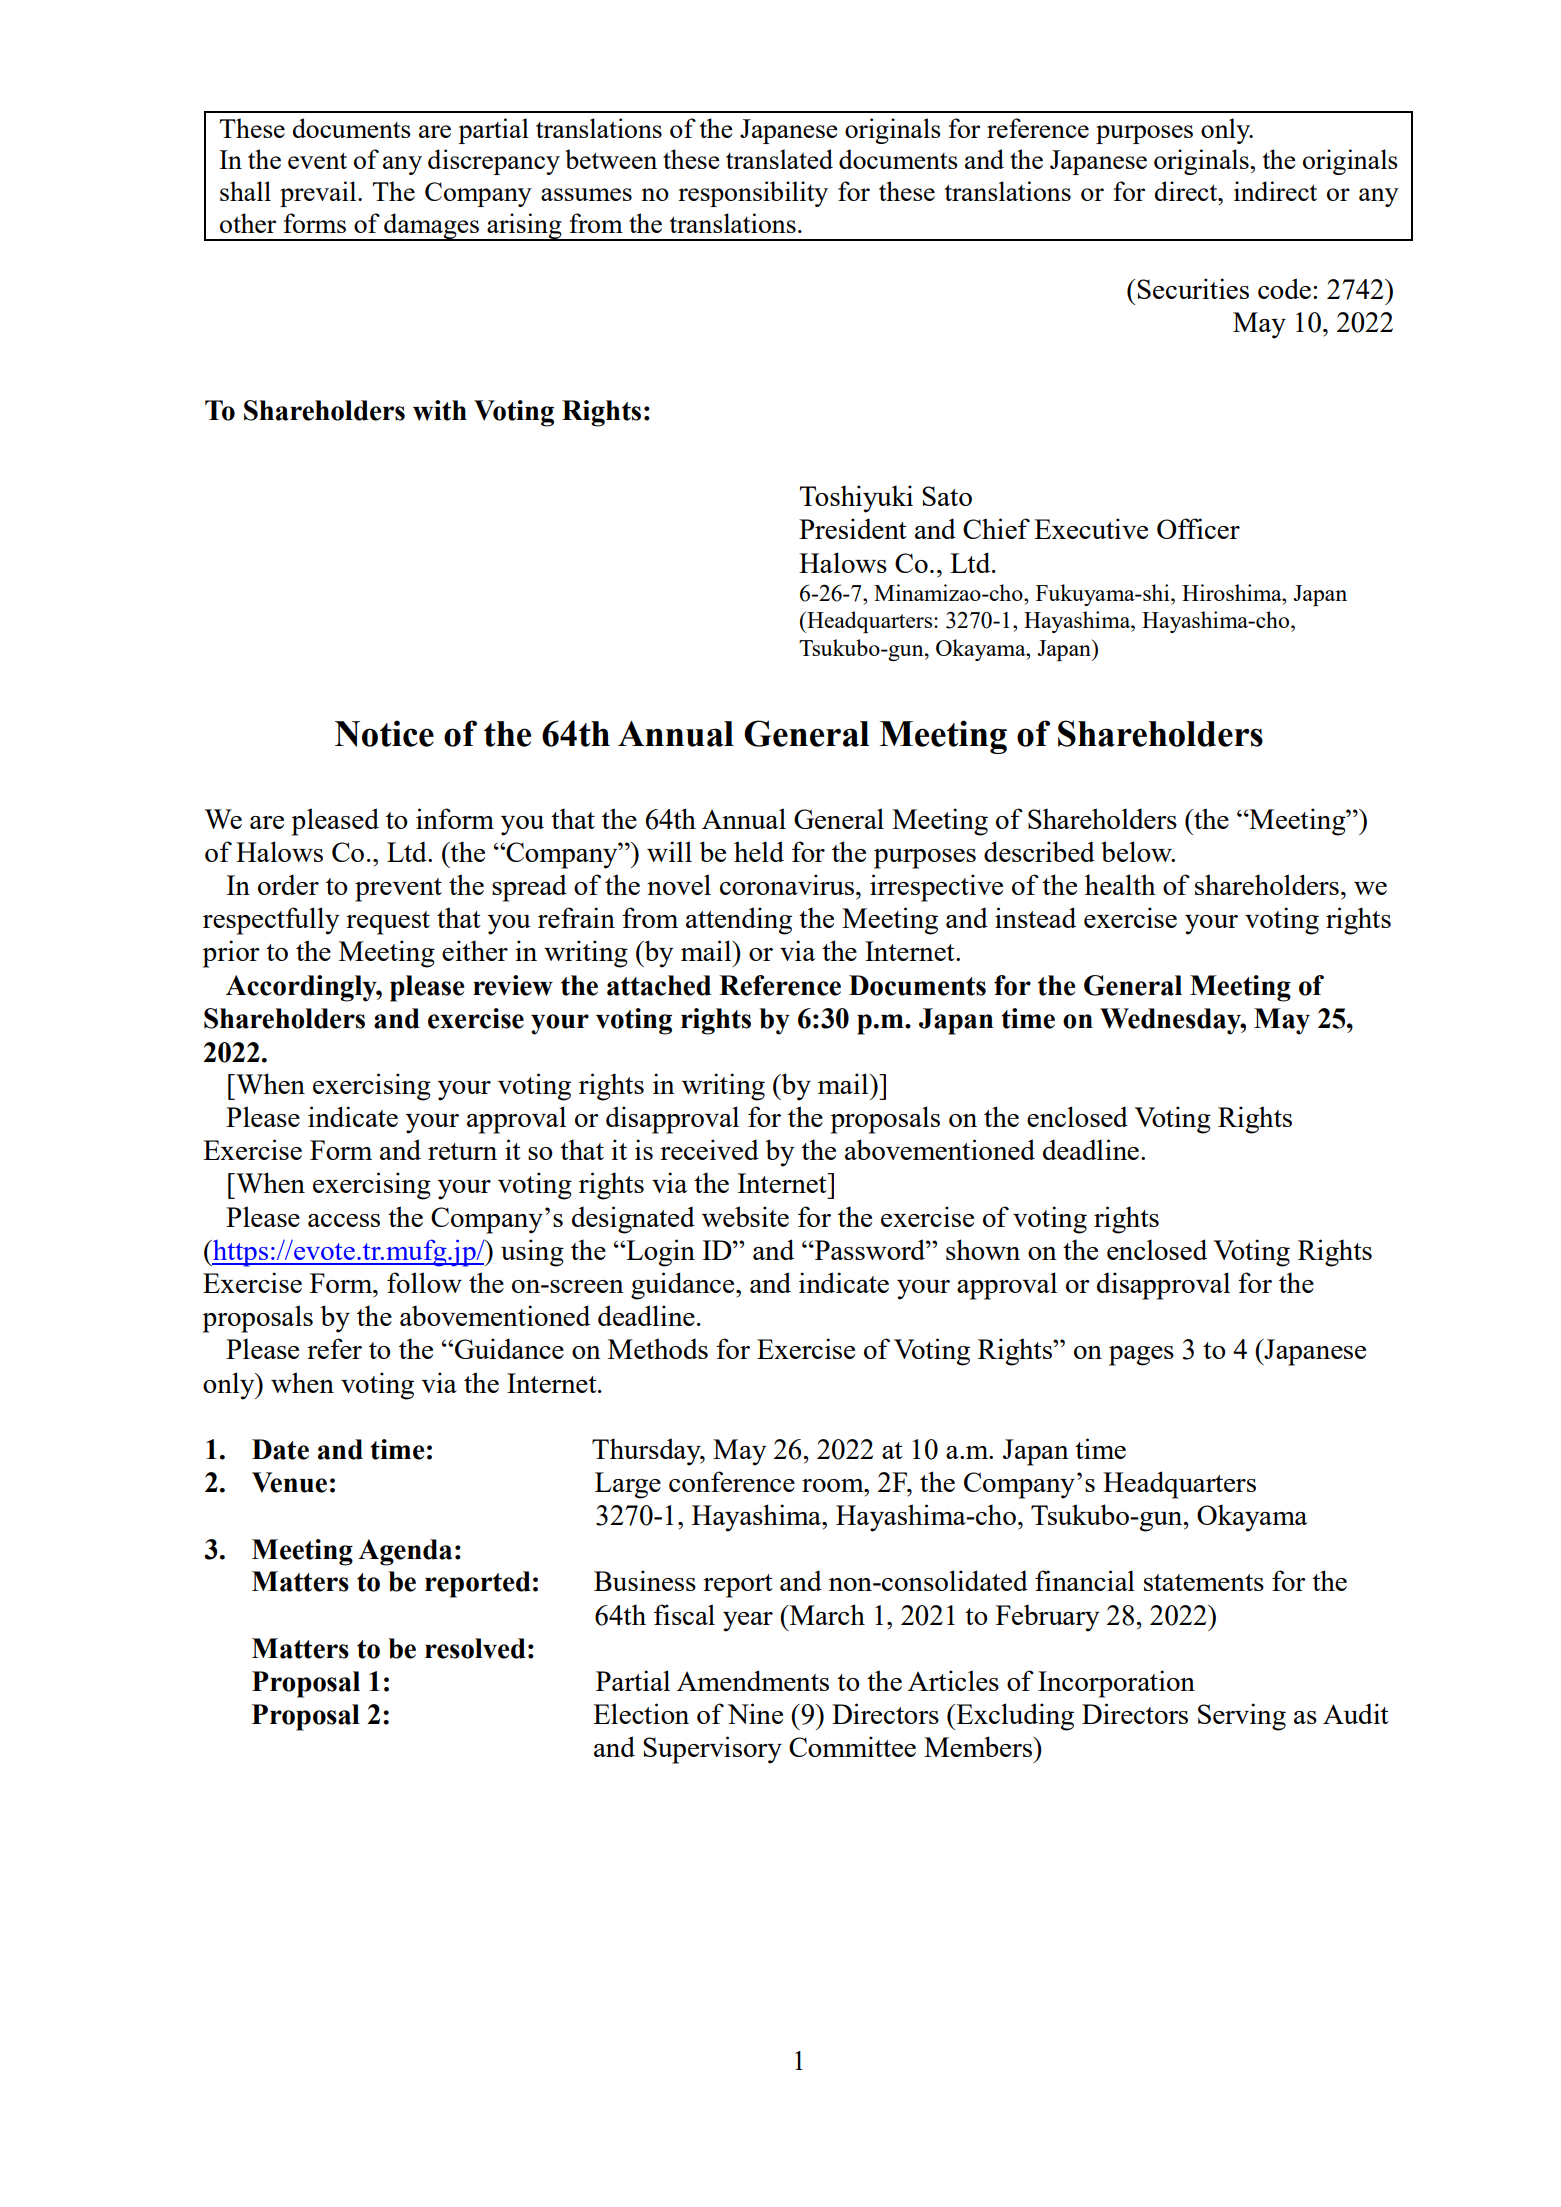 Image resolution: width=1561 pixels, height=2207 pixels. Describe the element at coordinates (1242, 1717) in the document. I see `Serving` at that location.
